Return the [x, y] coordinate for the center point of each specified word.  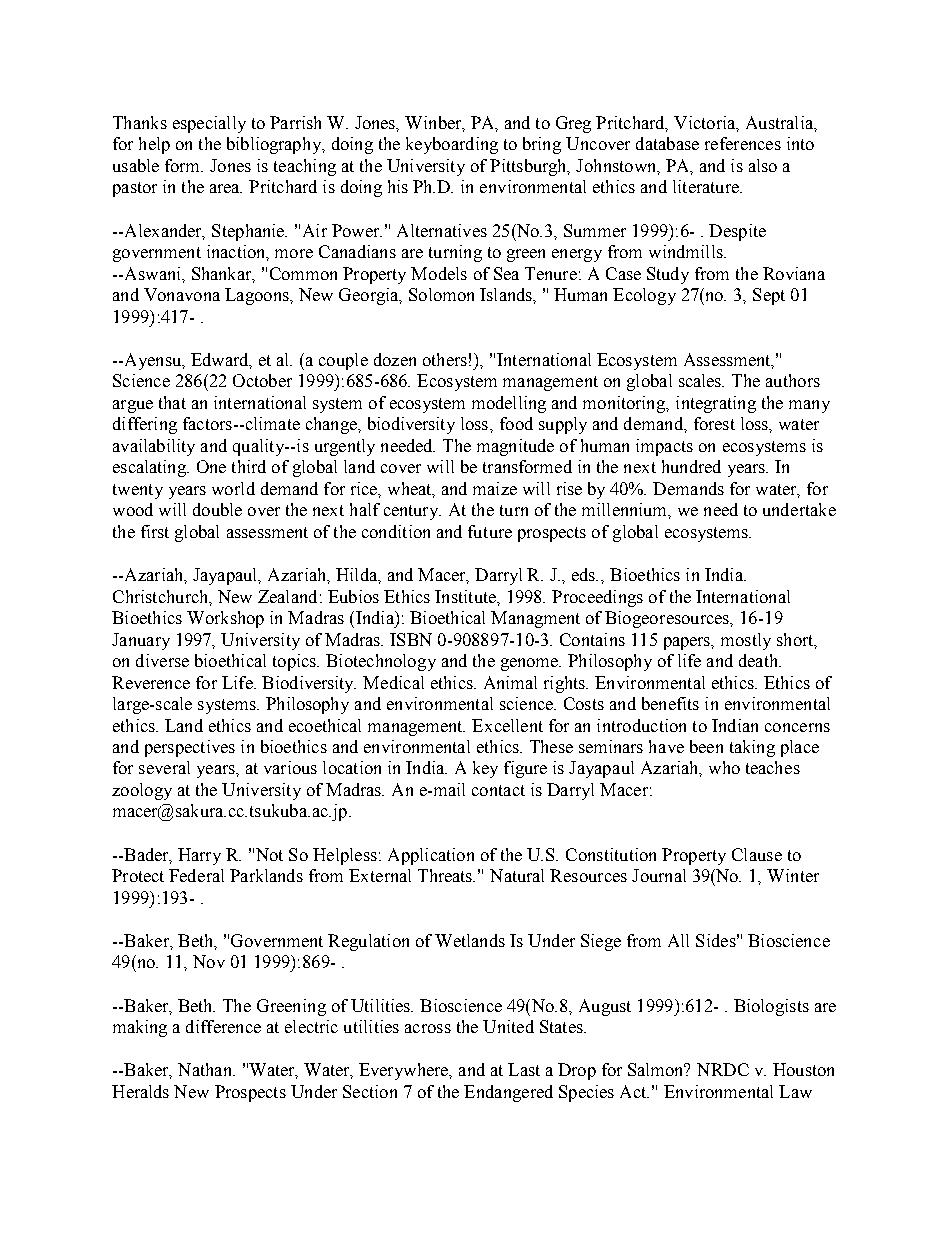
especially [209, 124]
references [743, 143]
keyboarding [452, 145]
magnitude [515, 447]
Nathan [206, 1069]
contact [498, 790]
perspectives [190, 748]
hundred [691, 466]
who [724, 767]
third [249, 466]
